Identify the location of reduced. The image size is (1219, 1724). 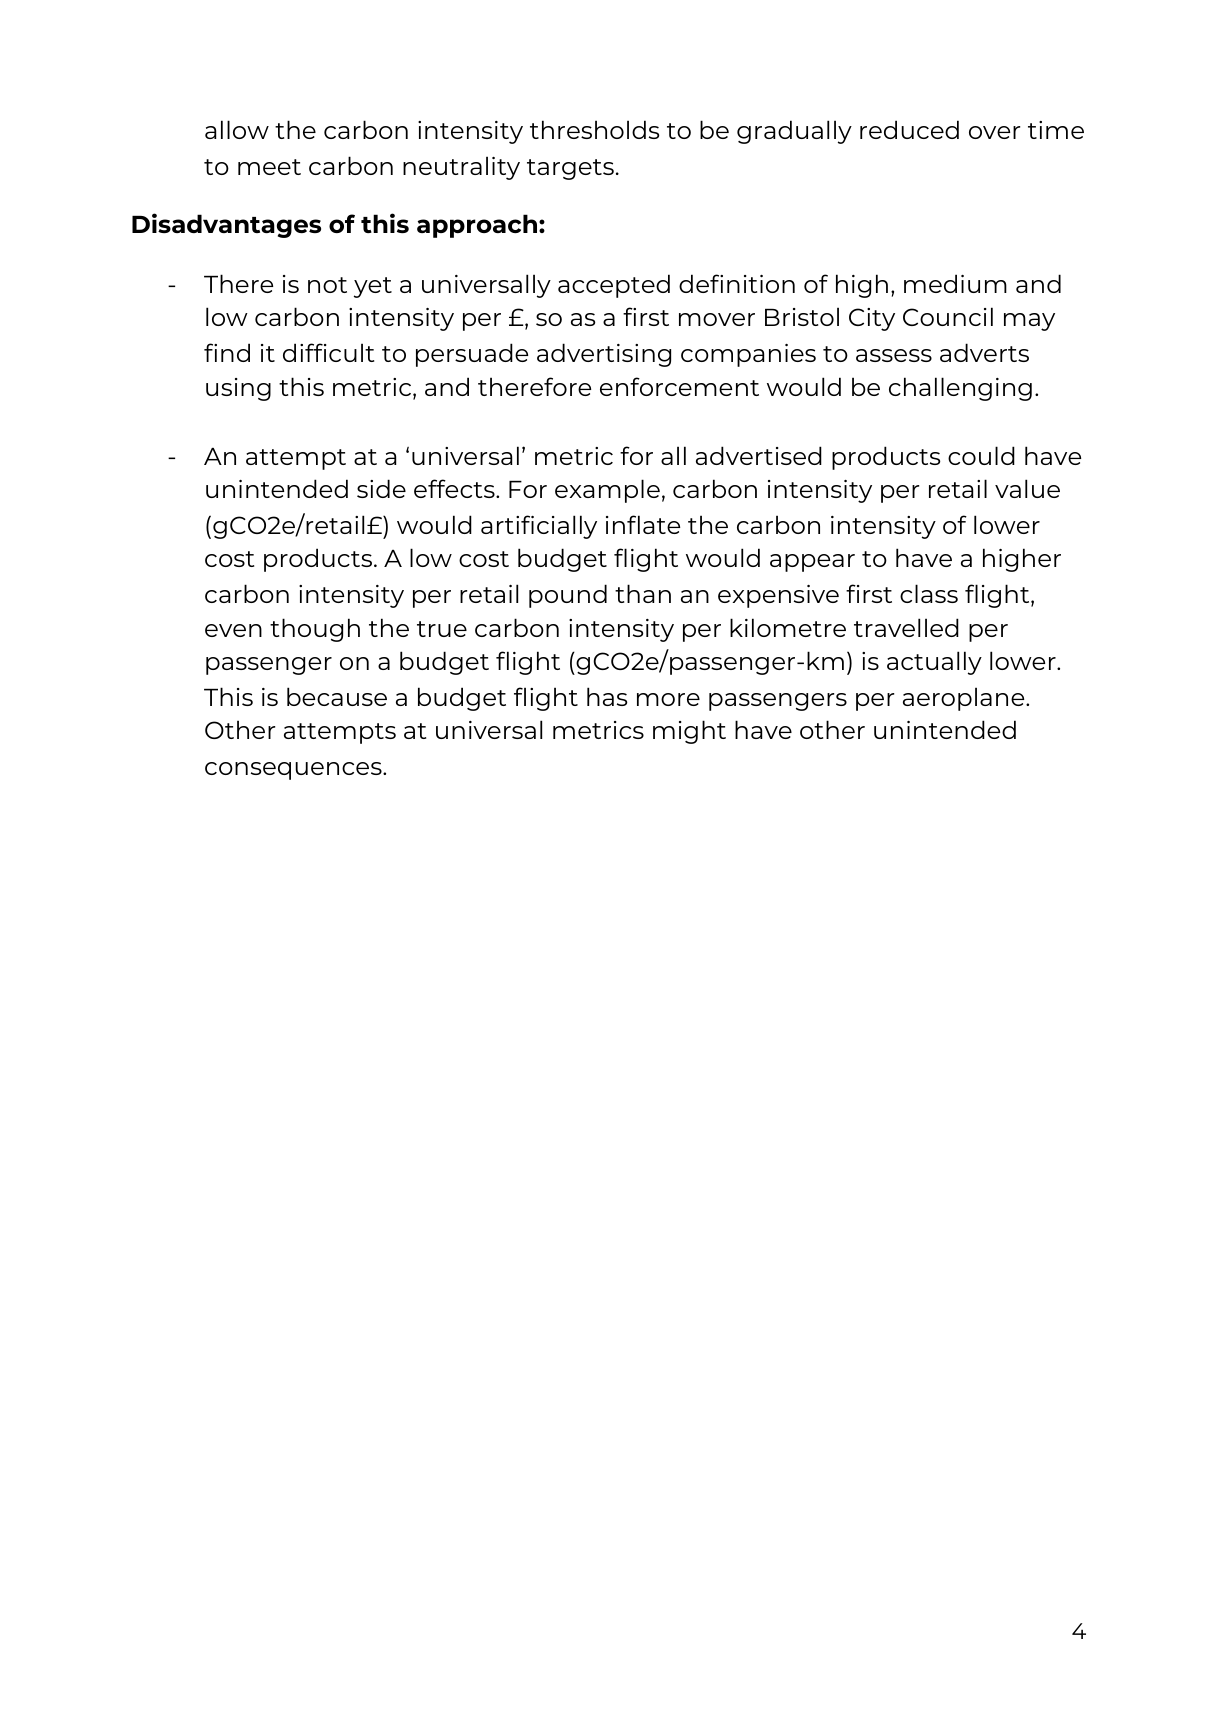
(909, 129).
